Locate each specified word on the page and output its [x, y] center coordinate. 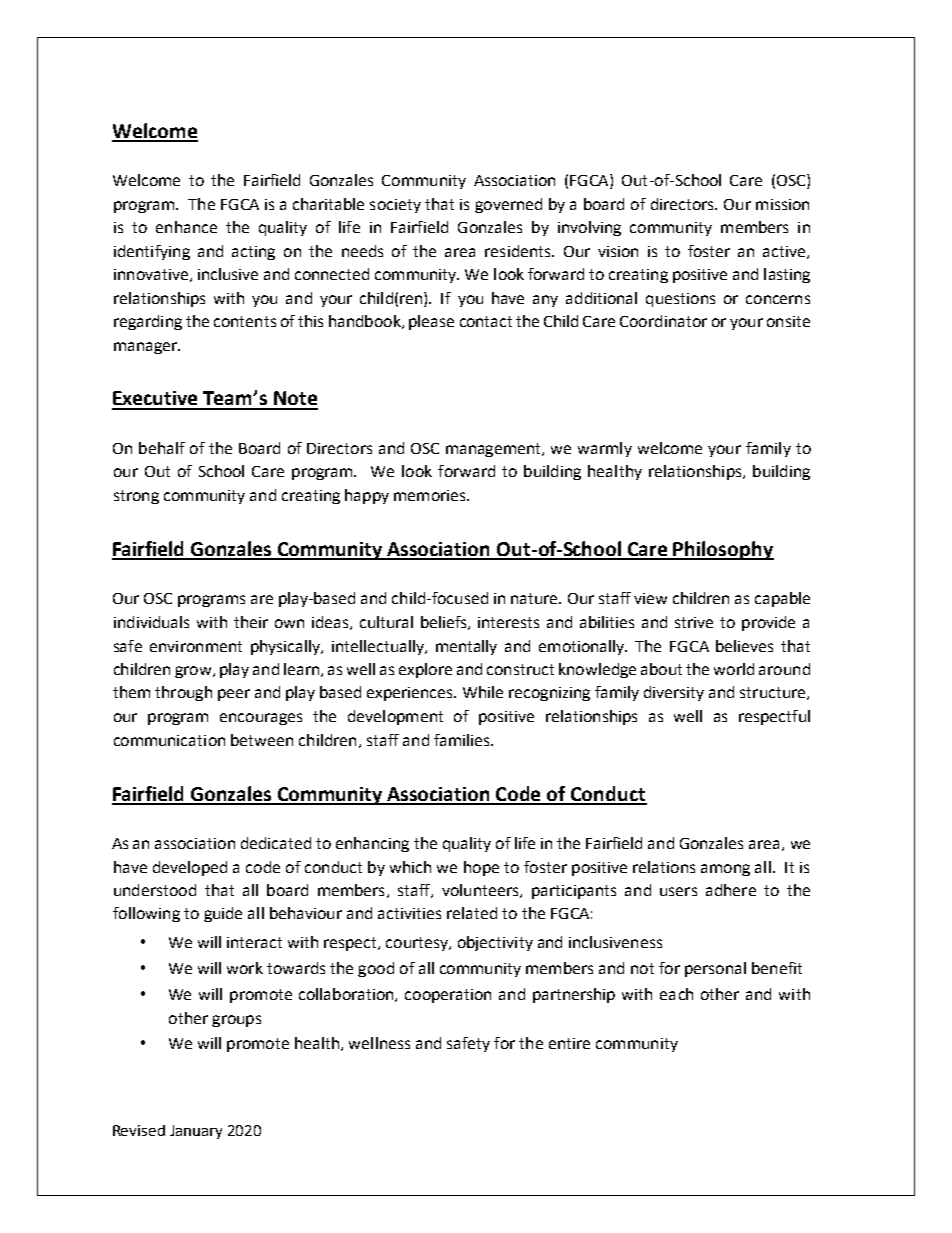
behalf [162, 448]
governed [508, 205]
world [734, 669]
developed [190, 868]
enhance [186, 227]
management [494, 450]
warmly [605, 449]
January [196, 1132]
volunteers [481, 891]
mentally [466, 647]
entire [569, 1043]
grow [194, 672]
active [785, 252]
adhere [731, 890]
